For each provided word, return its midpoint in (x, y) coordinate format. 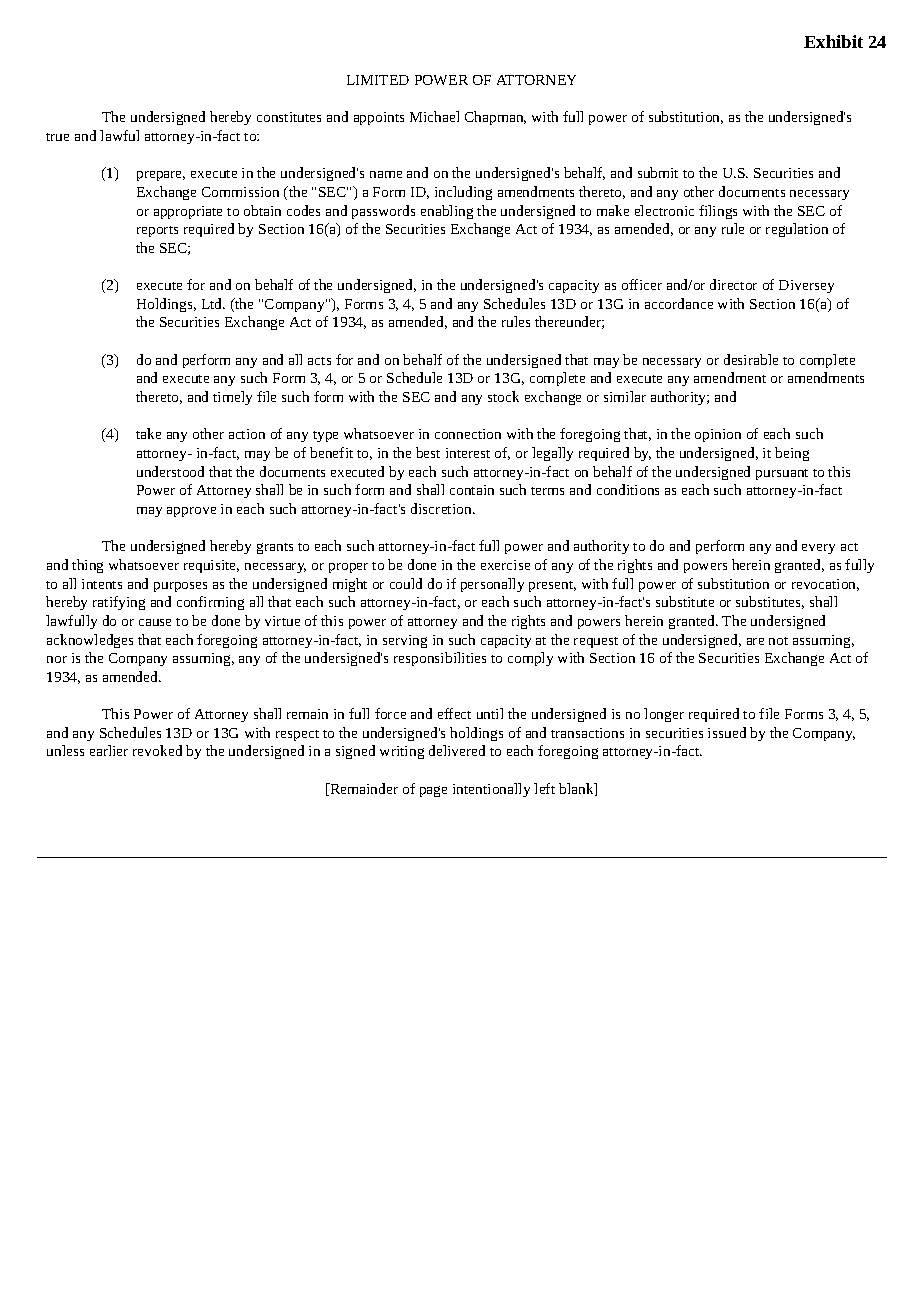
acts (319, 361)
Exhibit (833, 41)
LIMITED (378, 80)
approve (191, 512)
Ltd (213, 303)
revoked (157, 750)
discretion (442, 508)
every (818, 549)
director (733, 284)
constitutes (289, 117)
